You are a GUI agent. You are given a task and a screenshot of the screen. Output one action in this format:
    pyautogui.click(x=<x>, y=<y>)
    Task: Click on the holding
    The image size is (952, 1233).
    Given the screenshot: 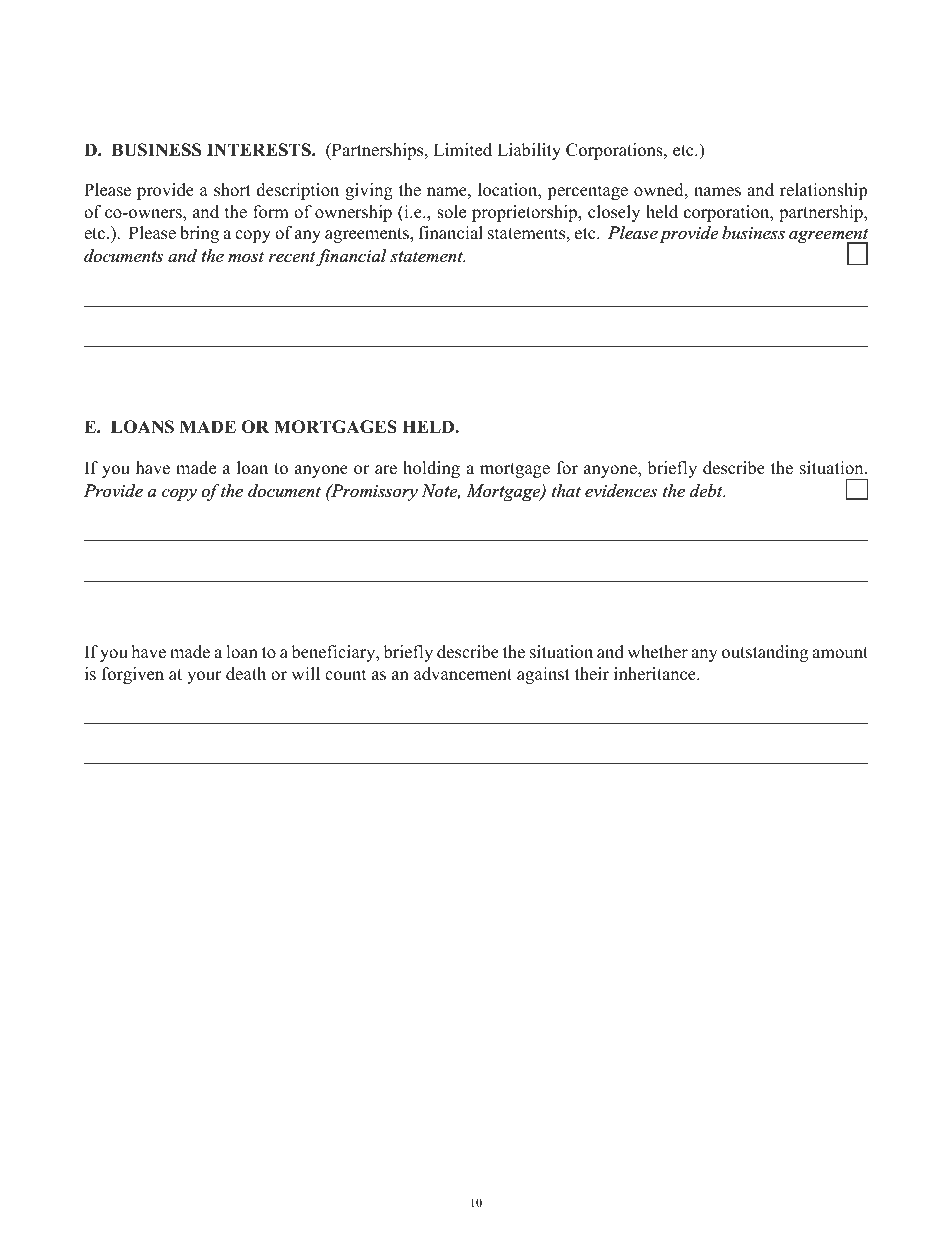 What is the action you would take?
    pyautogui.click(x=431, y=469)
